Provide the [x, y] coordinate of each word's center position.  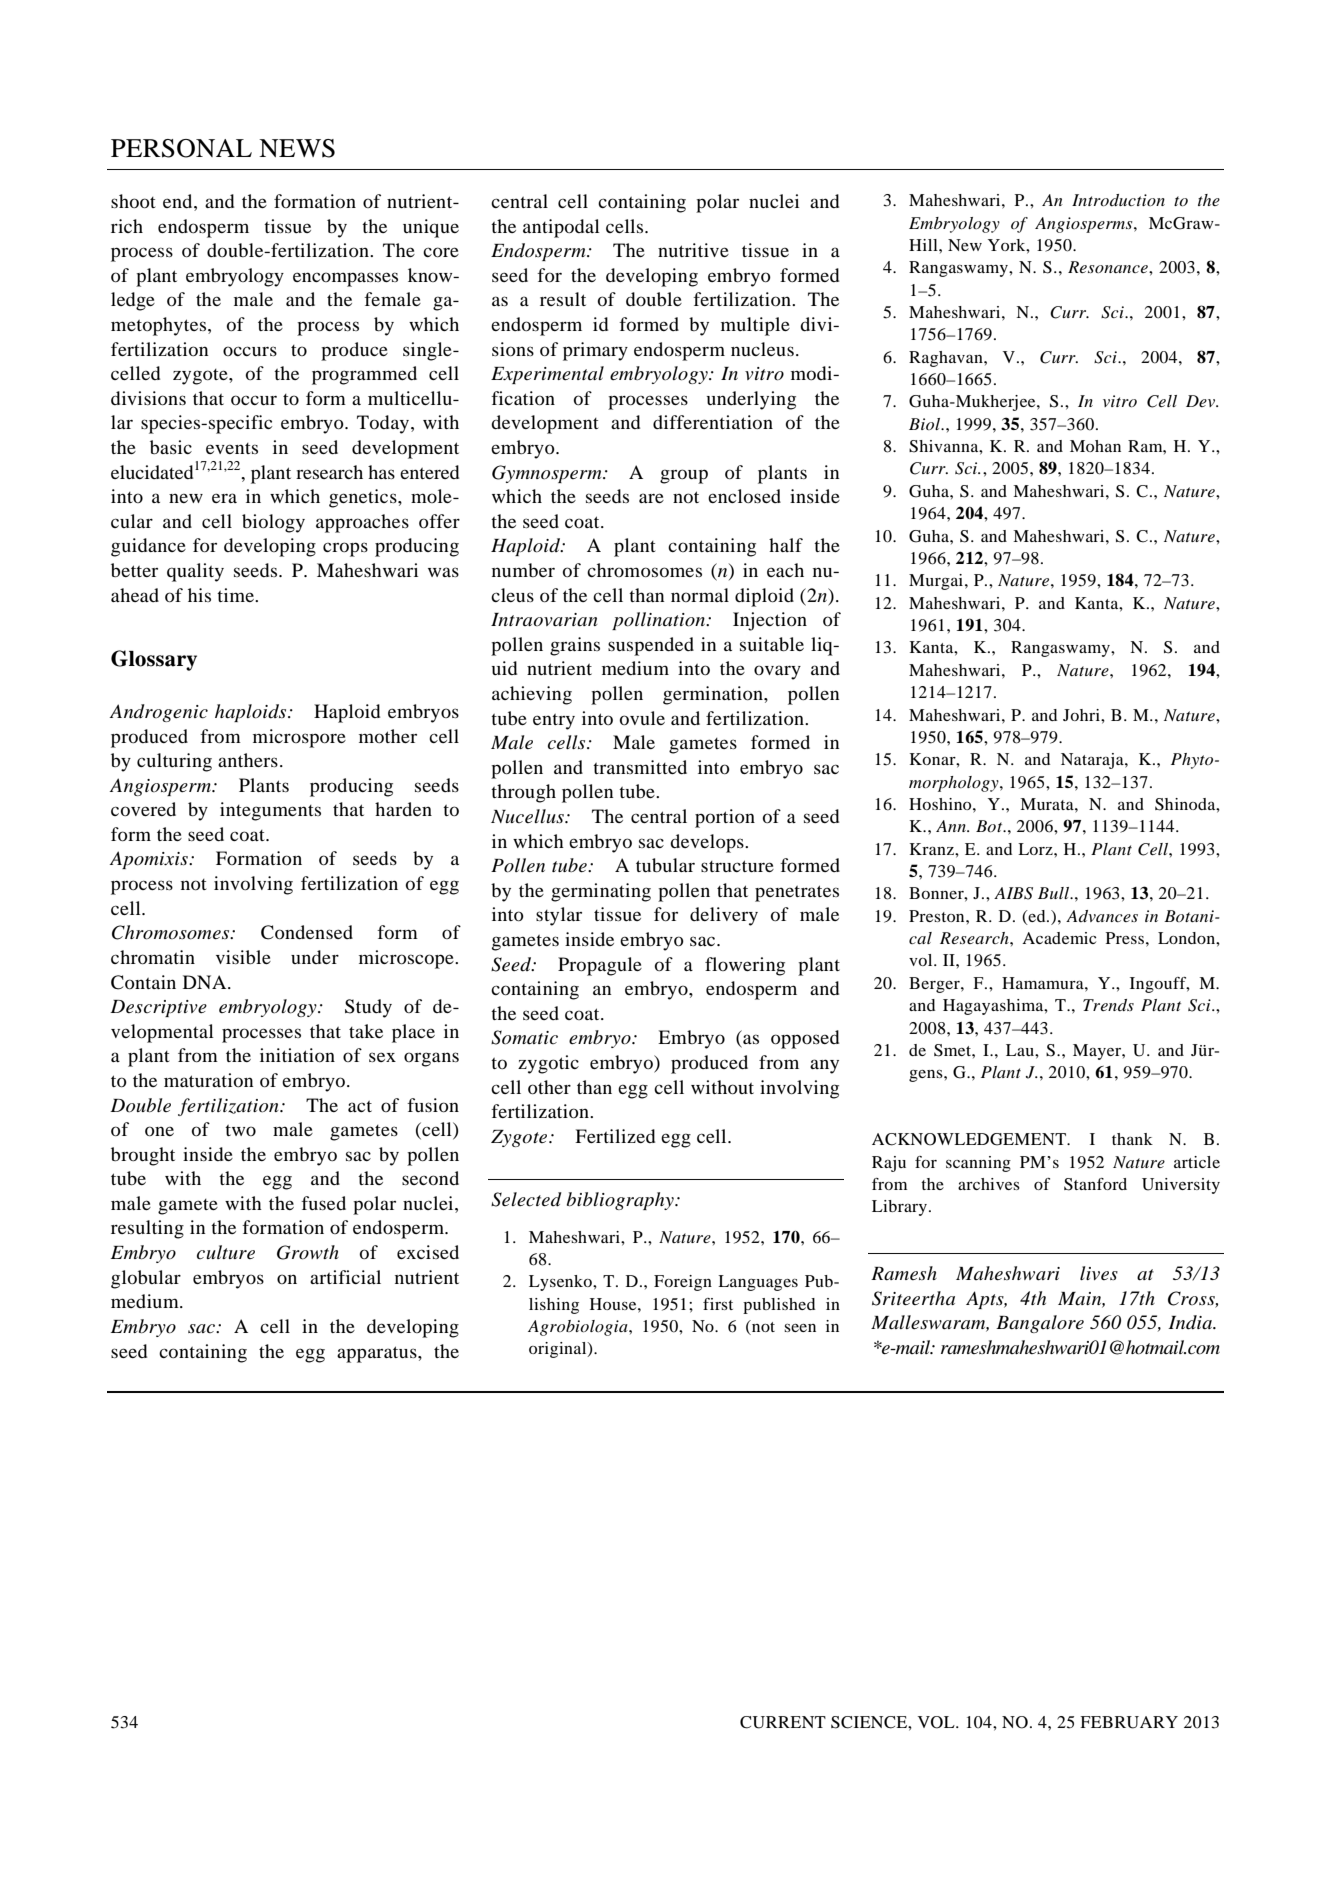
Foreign [683, 1283]
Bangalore [1040, 1324]
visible [243, 957]
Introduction [1118, 200]
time [236, 595]
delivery [724, 916]
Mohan [1095, 446]
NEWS [297, 148]
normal [700, 595]
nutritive [693, 250]
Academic [1059, 938]
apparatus [378, 1354]
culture [226, 1252]
